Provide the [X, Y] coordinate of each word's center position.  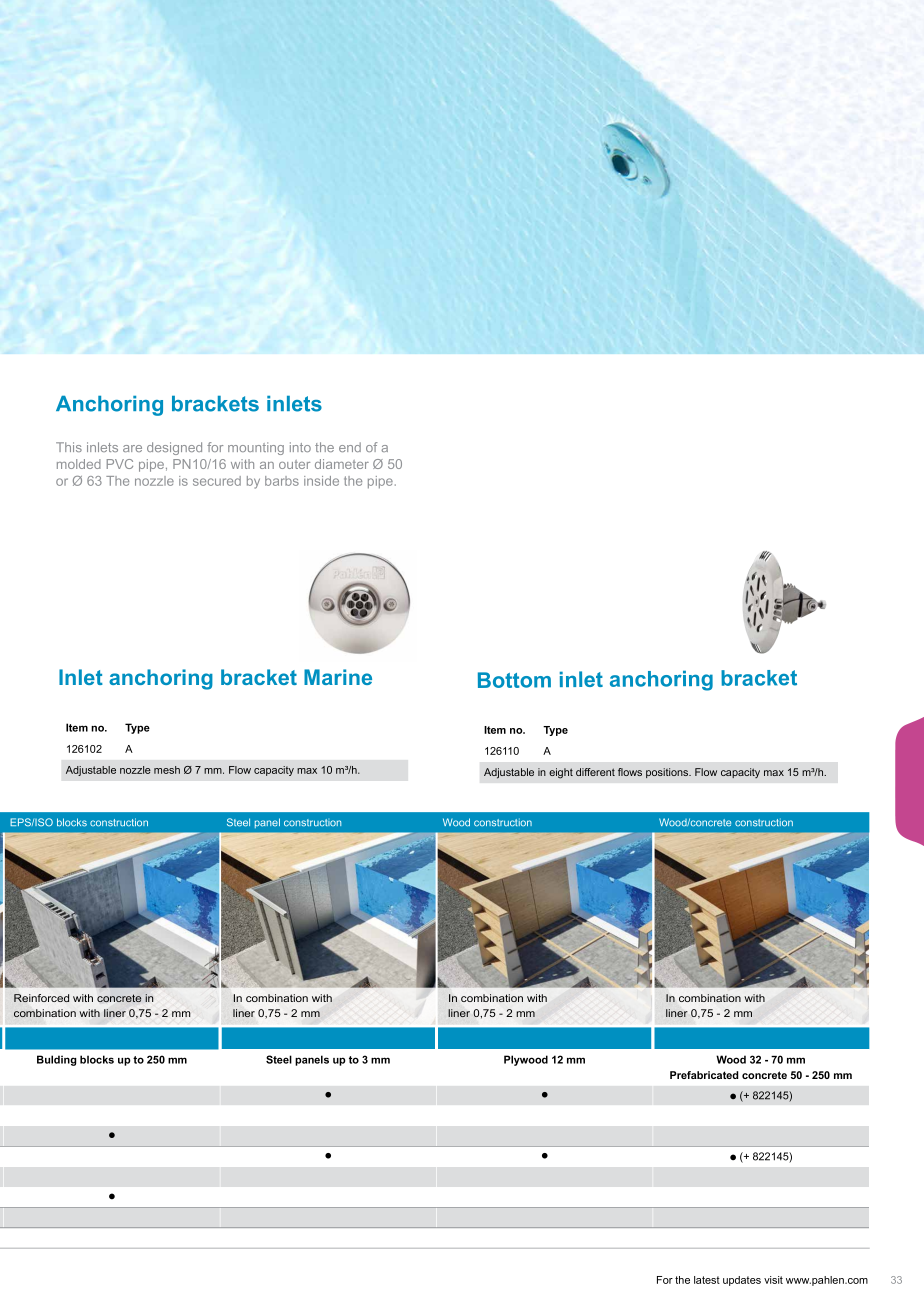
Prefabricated [704, 1075]
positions [668, 773]
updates [742, 1281]
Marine [338, 677]
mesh [167, 770]
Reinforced [41, 998]
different [595, 772]
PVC [120, 464]
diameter [342, 464]
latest [707, 1280]
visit [773, 1280]
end [350, 447]
